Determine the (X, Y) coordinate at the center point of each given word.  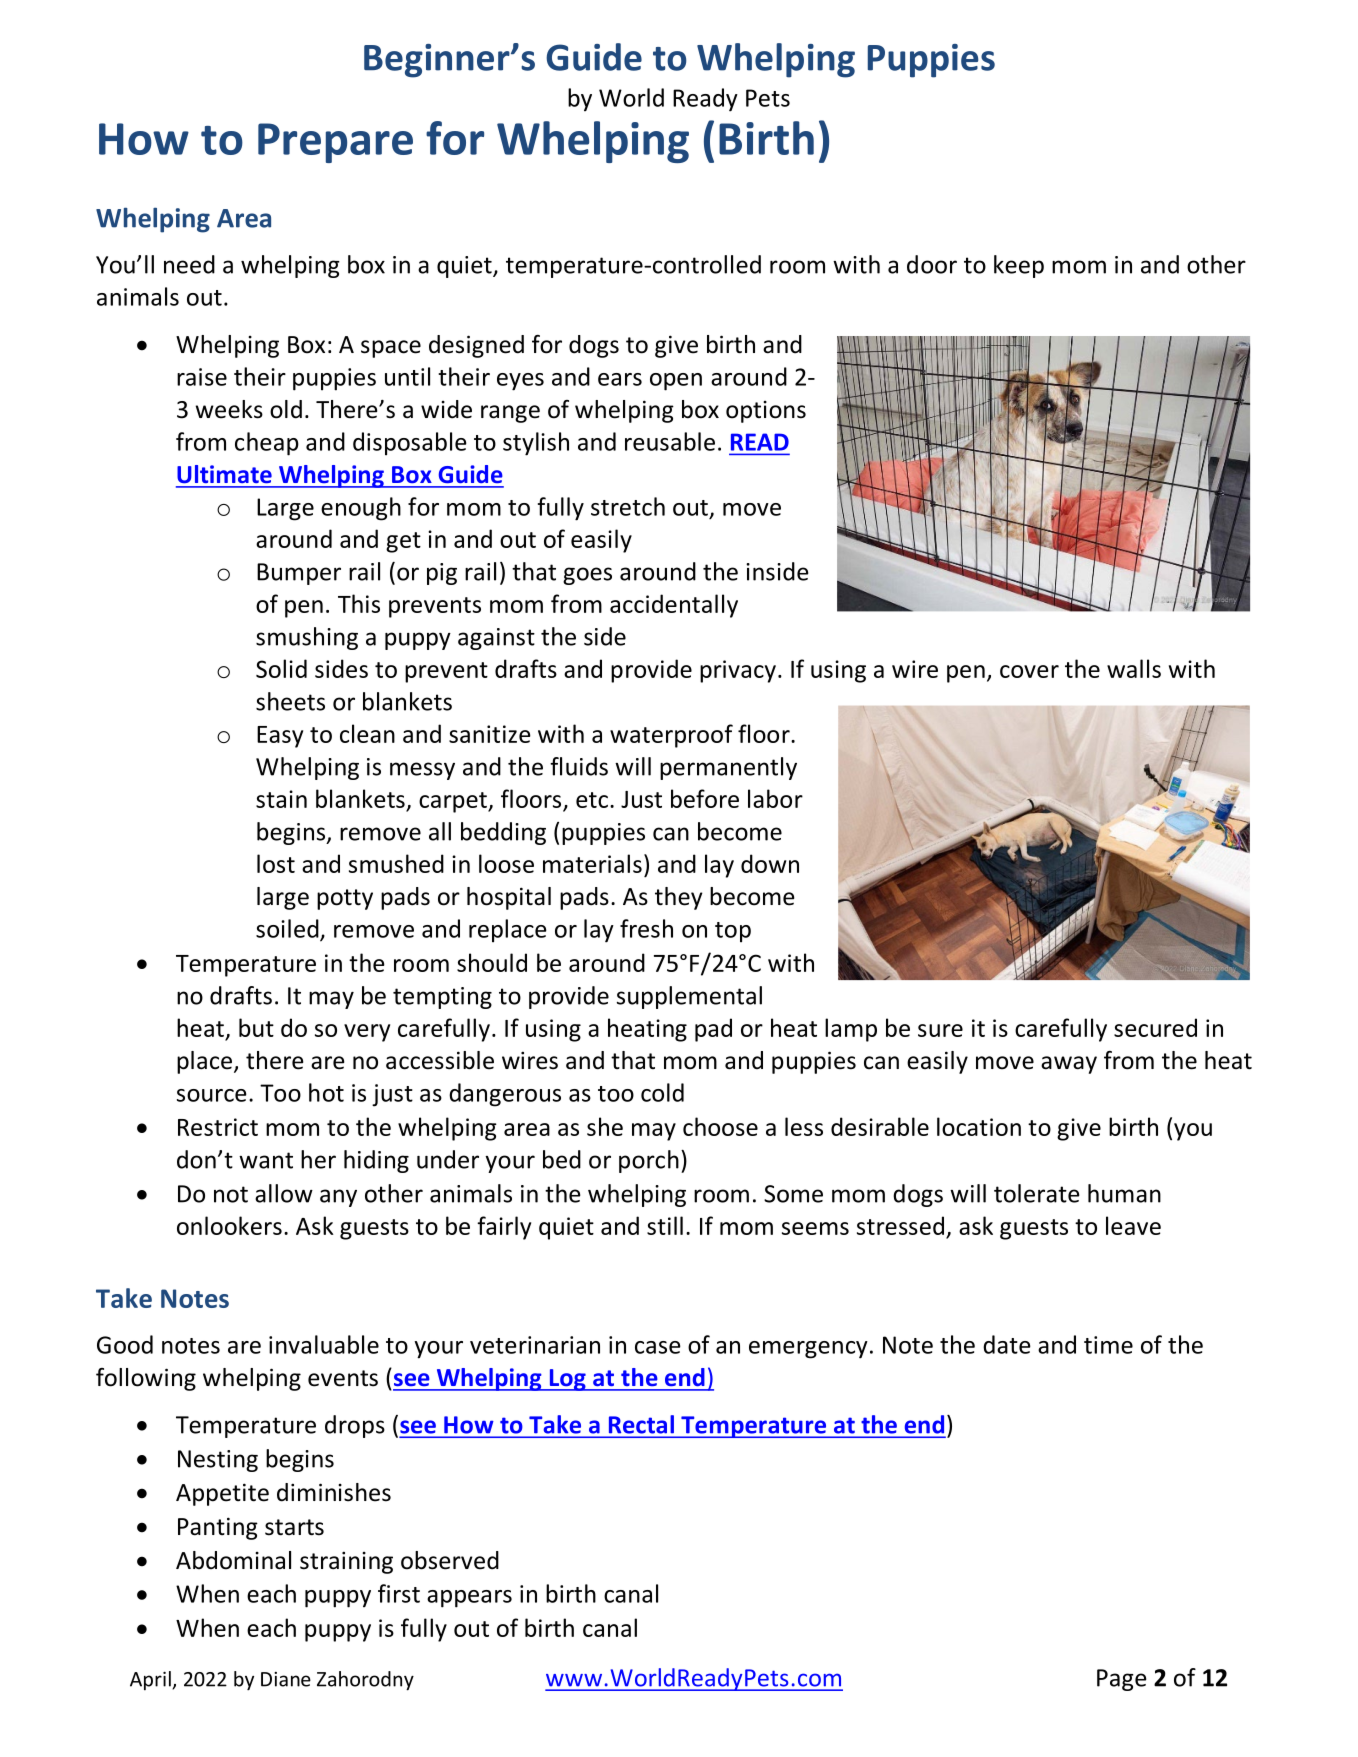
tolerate (1037, 1193)
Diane (286, 1679)
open (676, 382)
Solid (281, 668)
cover (1029, 671)
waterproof (671, 736)
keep (1019, 266)
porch (649, 1161)
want (266, 1160)
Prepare (335, 143)
